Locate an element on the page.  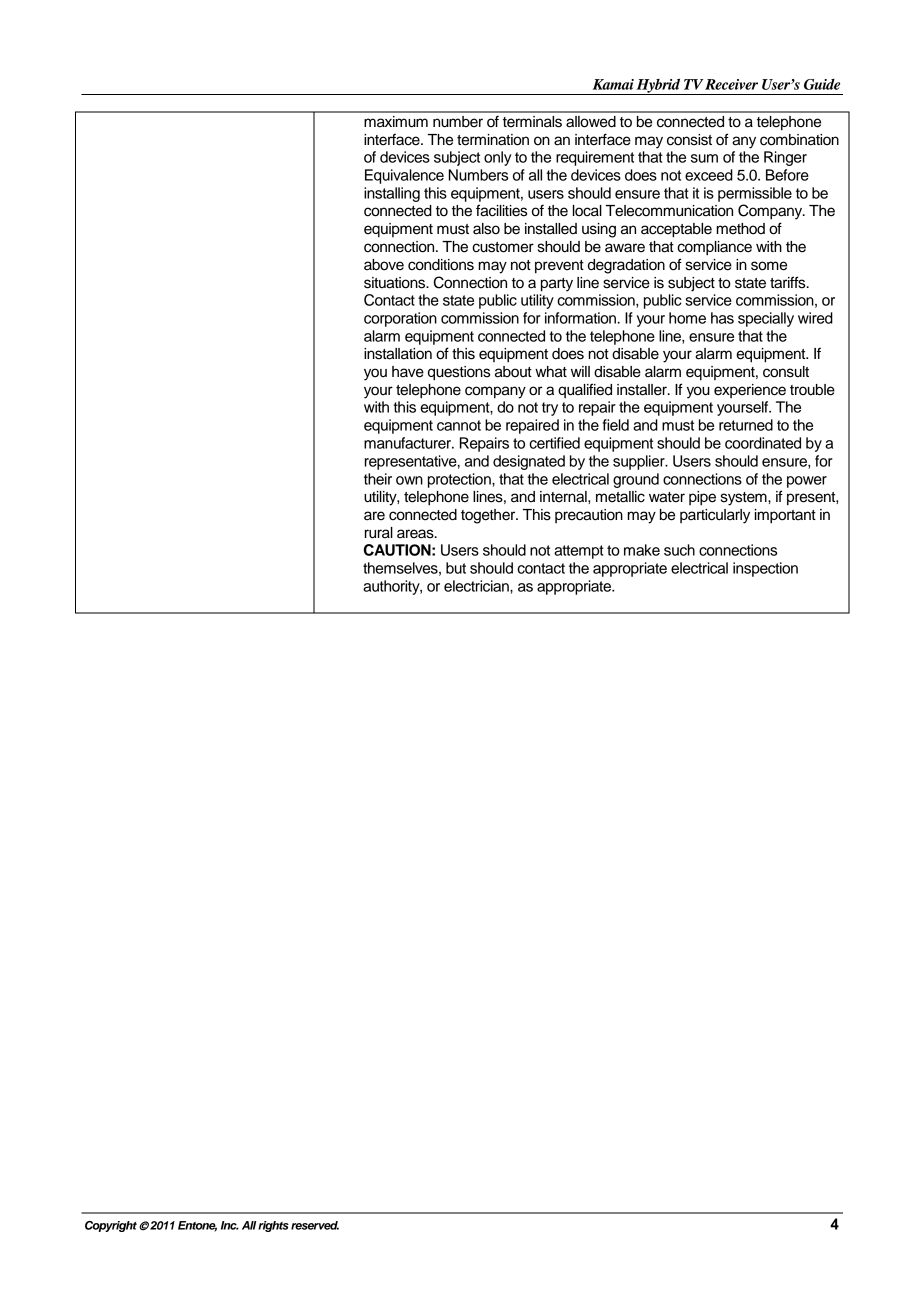
electrician is located at coordinates (477, 586).
